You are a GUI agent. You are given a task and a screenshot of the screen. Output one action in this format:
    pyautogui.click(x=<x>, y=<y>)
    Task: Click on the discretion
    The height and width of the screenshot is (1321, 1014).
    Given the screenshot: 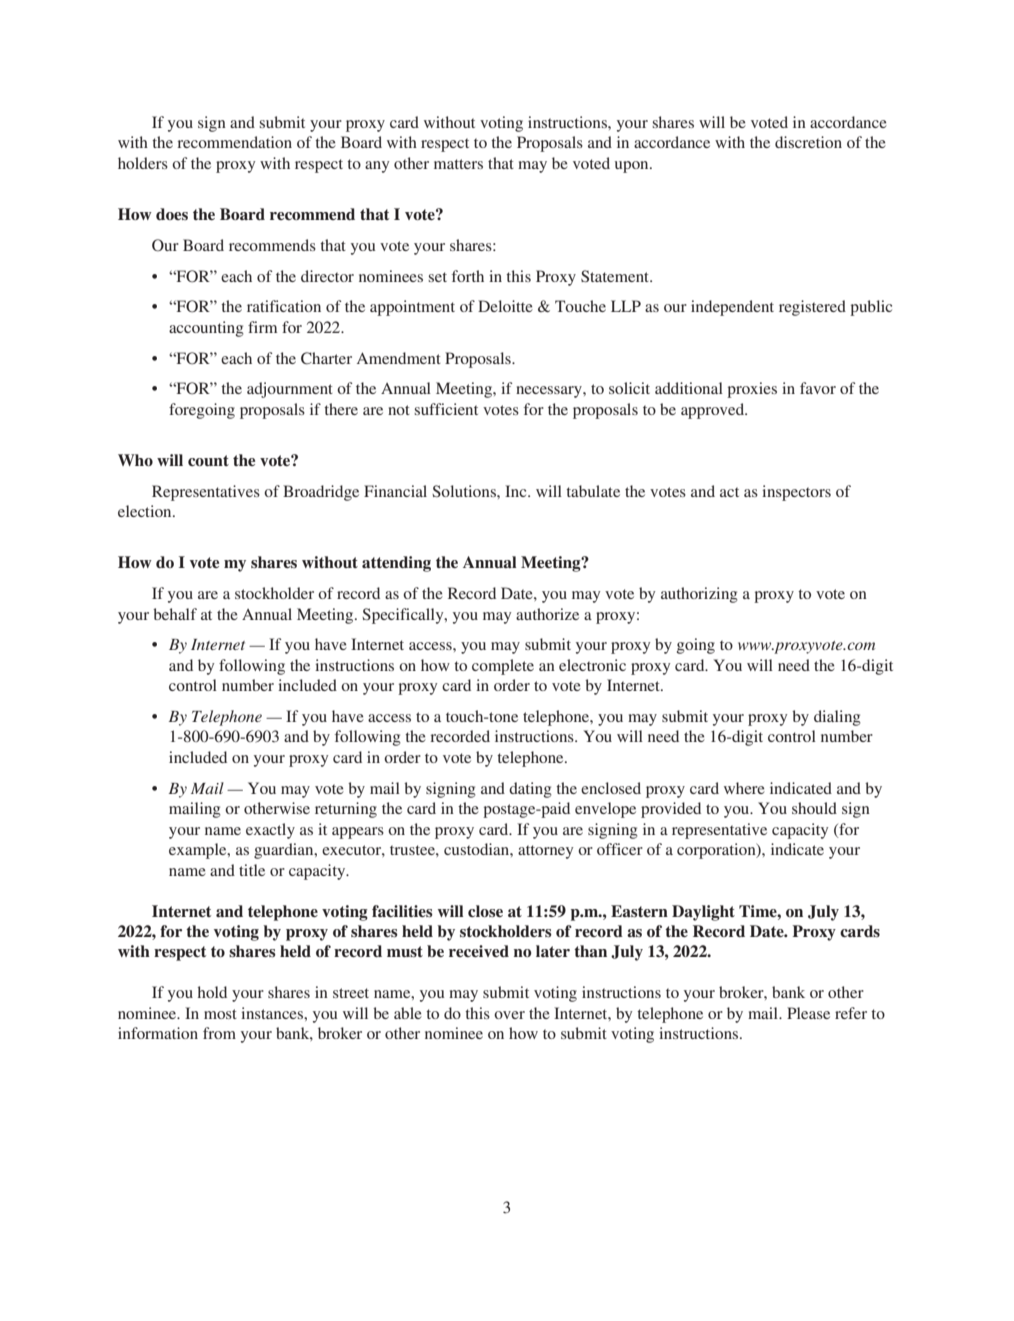 What is the action you would take?
    pyautogui.click(x=808, y=142)
